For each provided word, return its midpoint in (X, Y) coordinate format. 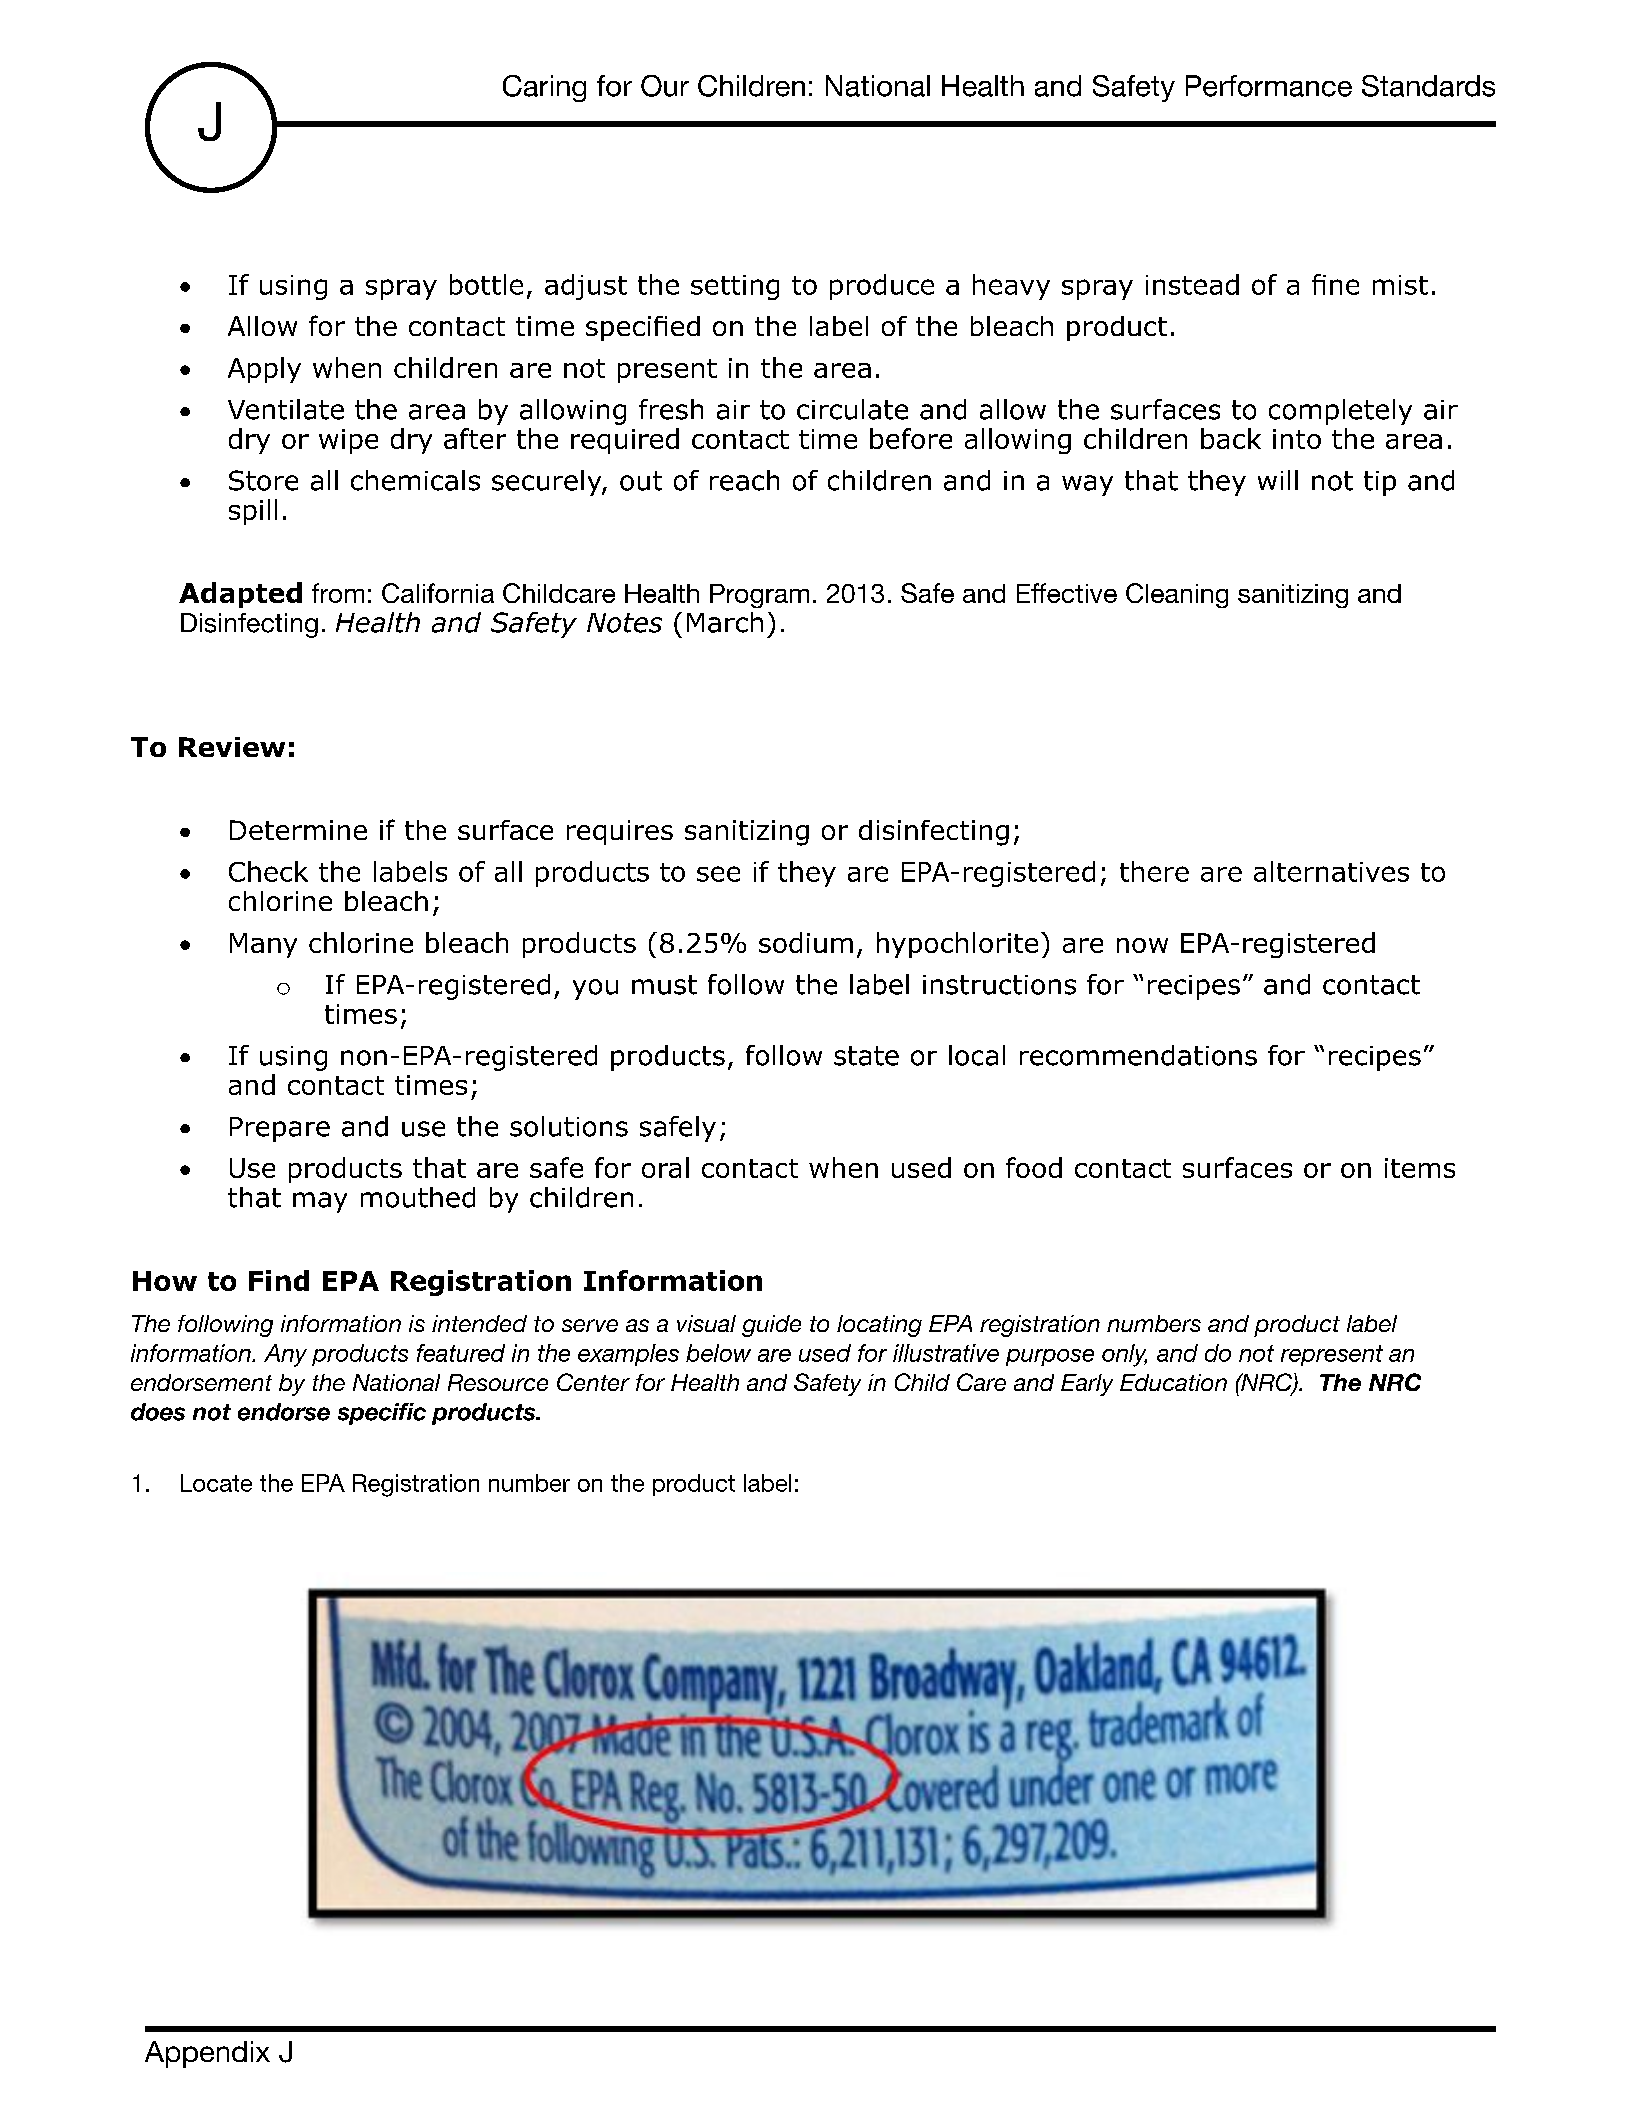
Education (1173, 1382)
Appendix (207, 2054)
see (718, 874)
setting (735, 287)
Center (593, 1382)
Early (1087, 1385)
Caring (544, 88)
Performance (1269, 86)
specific (382, 1414)
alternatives (1331, 871)
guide (771, 1326)
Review (232, 747)
